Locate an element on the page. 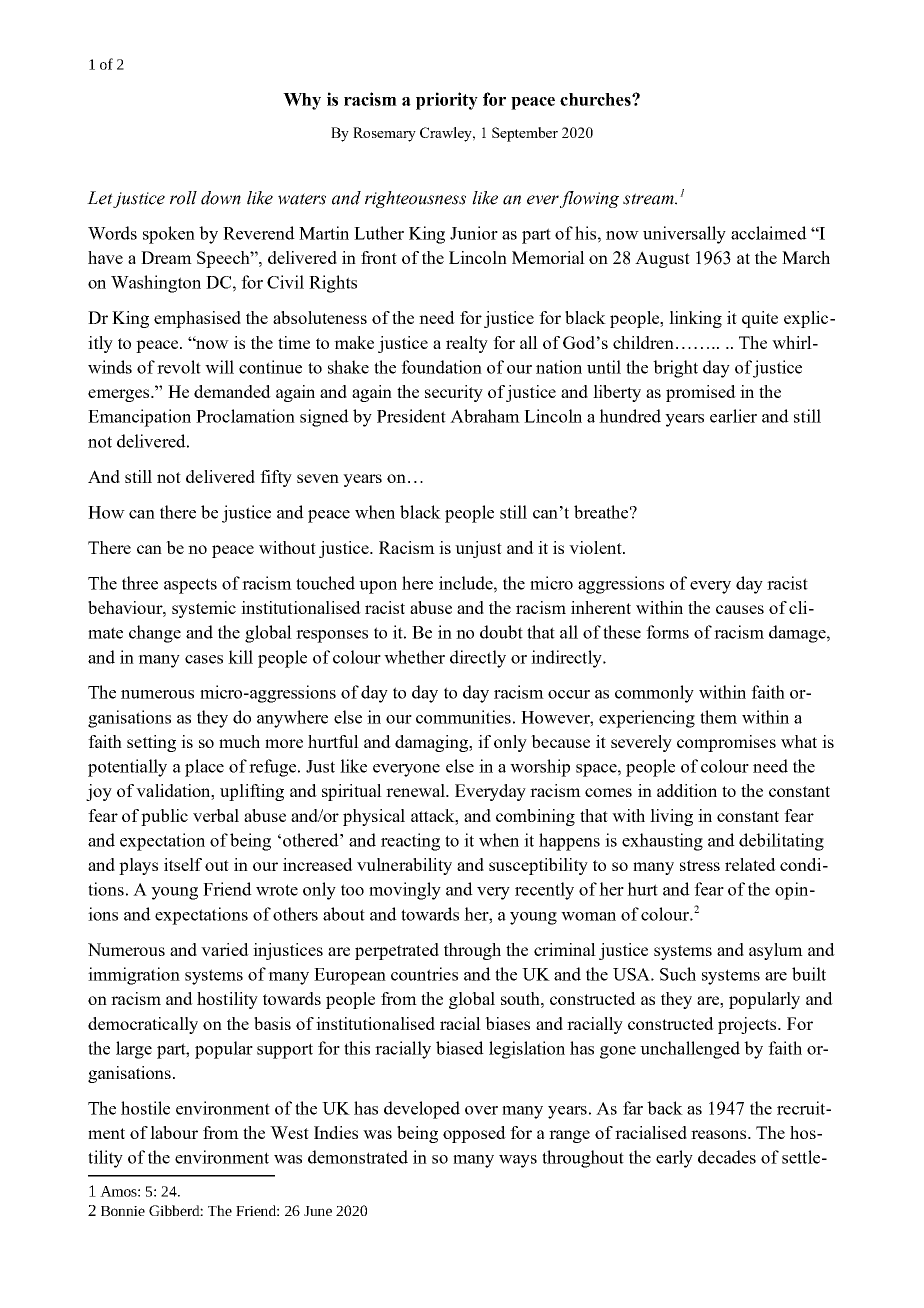 This document has height=1308, width=924. churches is located at coordinates (596, 99).
